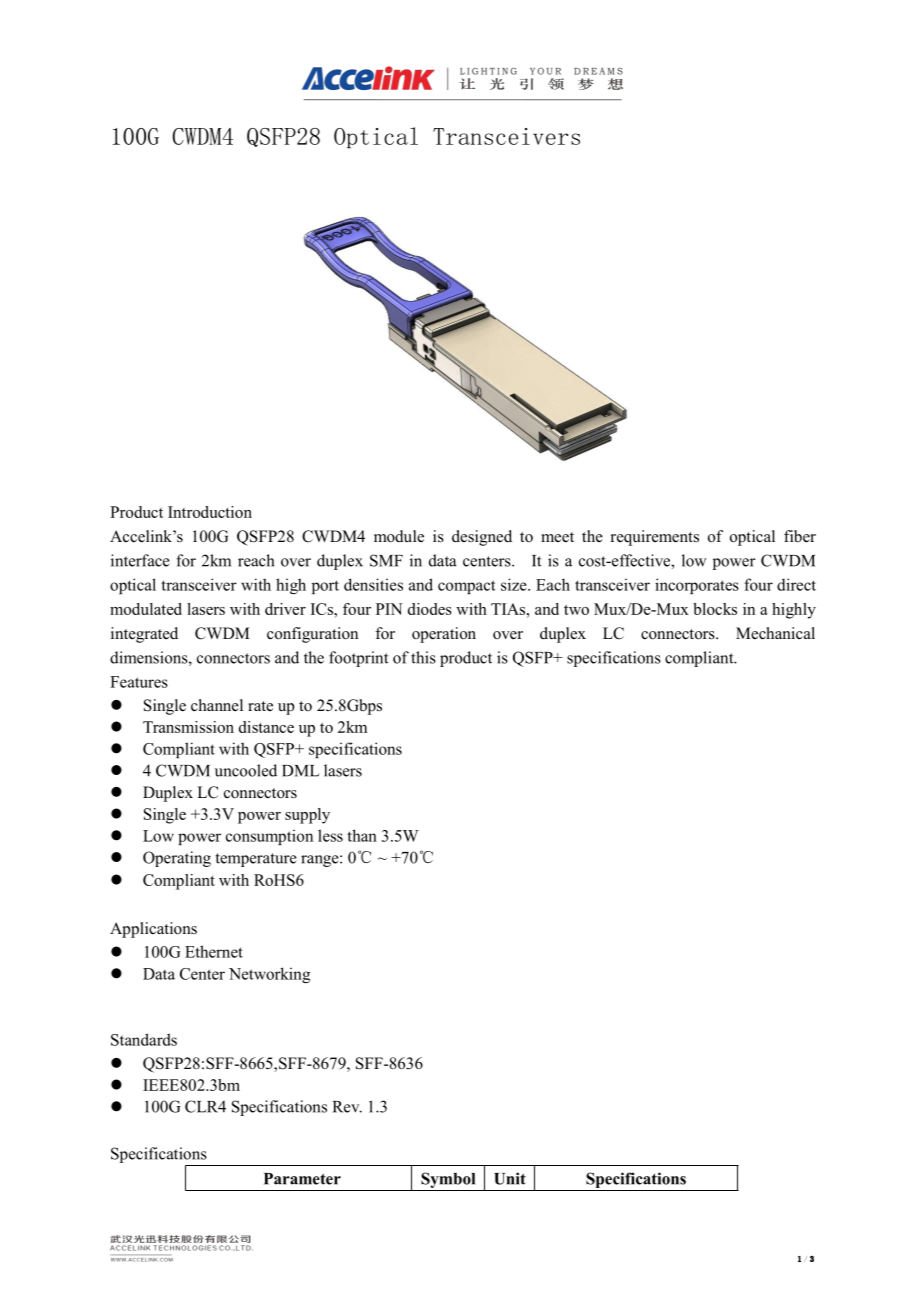  What do you see at coordinates (448, 1180) in the image?
I see `Symbol` at bounding box center [448, 1180].
